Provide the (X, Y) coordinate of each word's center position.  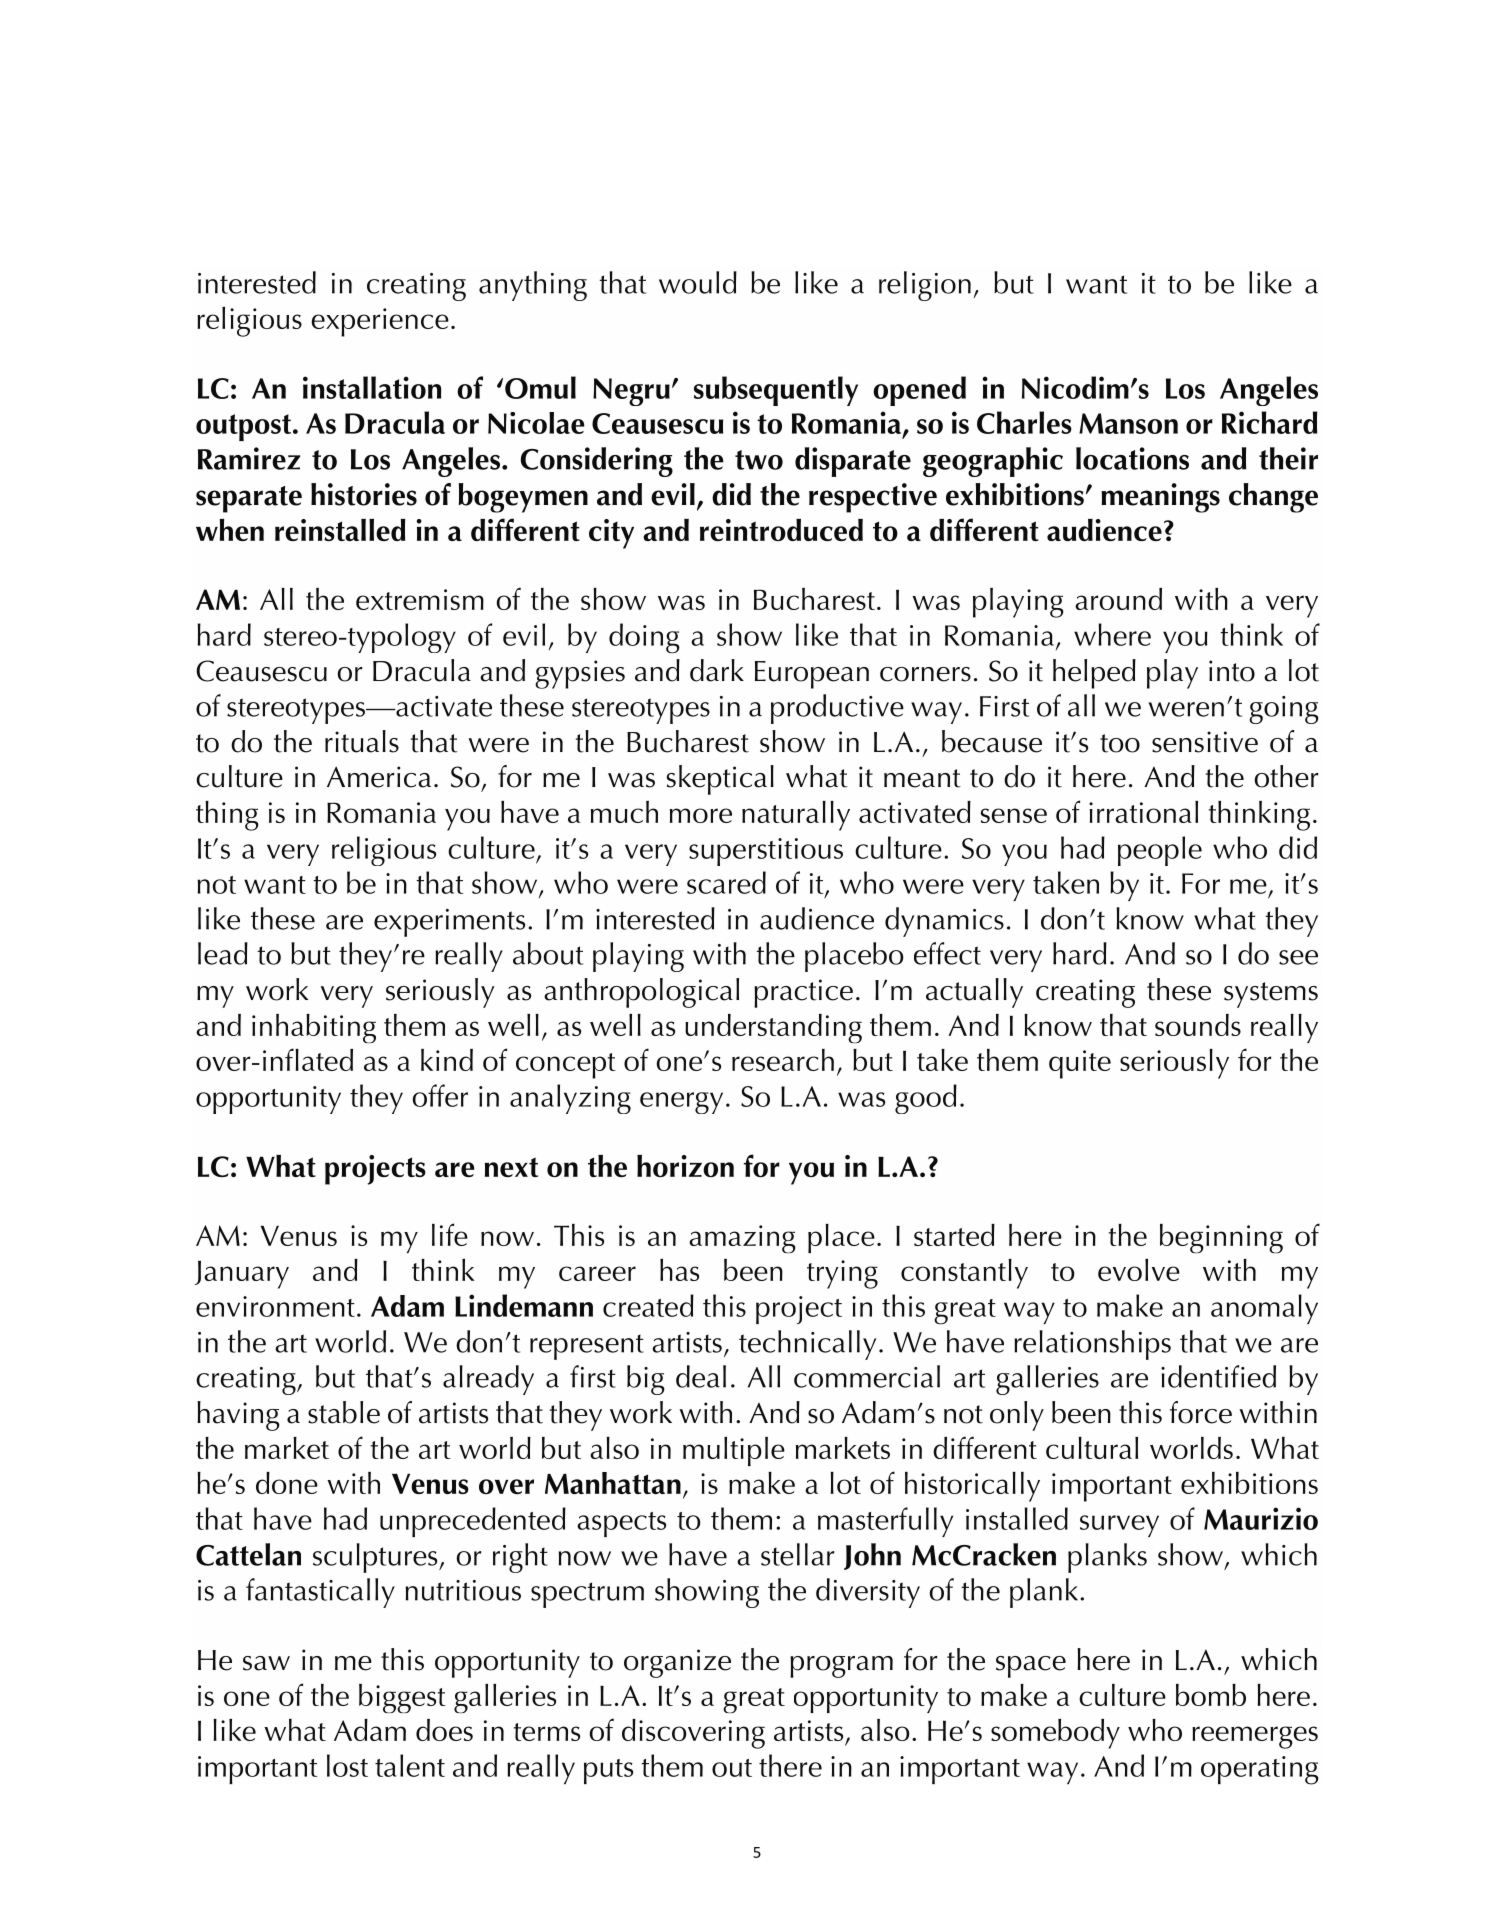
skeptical (720, 780)
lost (347, 1765)
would (698, 282)
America (379, 777)
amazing (742, 1239)
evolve (1139, 1270)
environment (275, 1306)
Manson (1128, 423)
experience (380, 322)
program (841, 1667)
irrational (1143, 812)
